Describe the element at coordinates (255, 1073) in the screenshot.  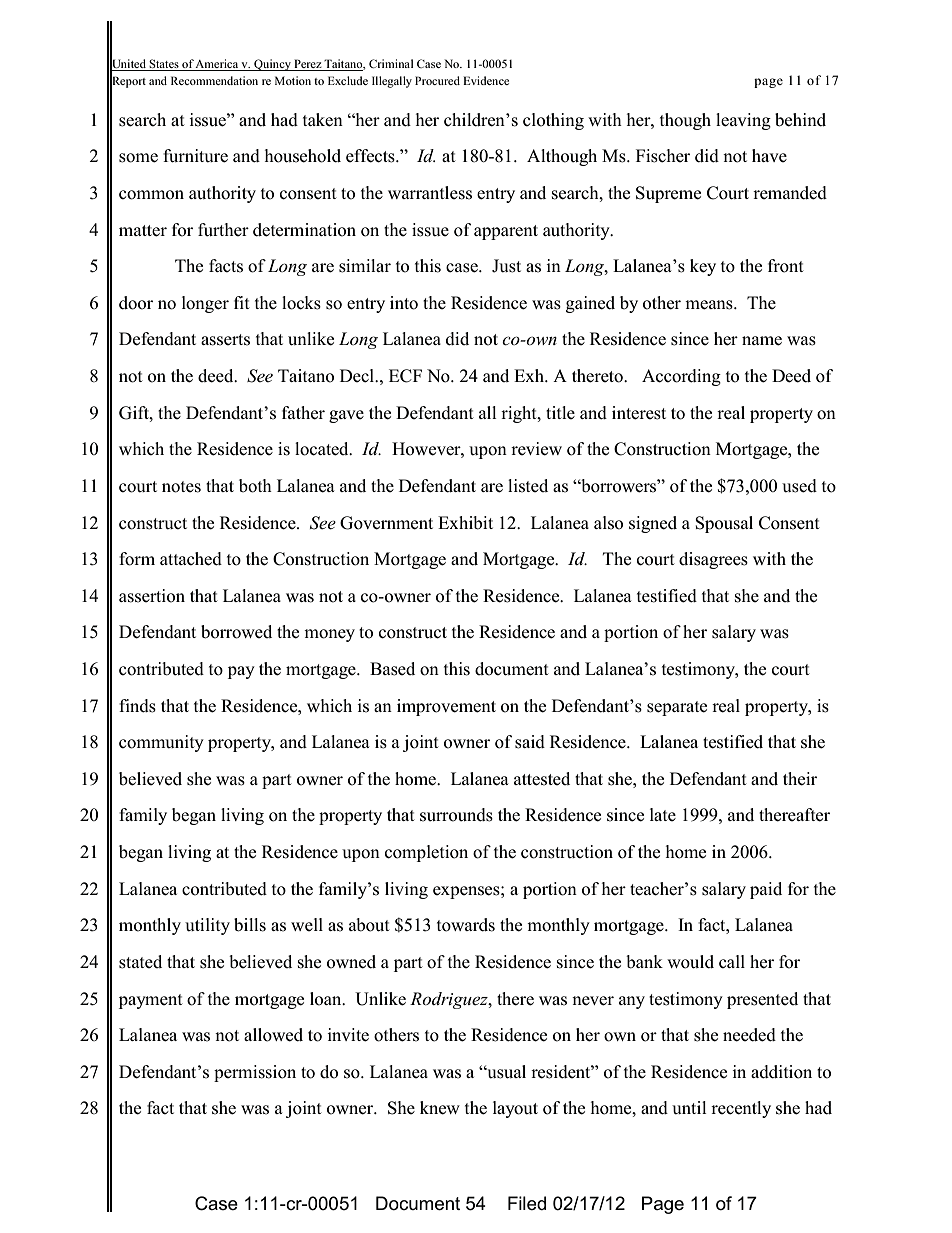
I see `permission` at that location.
